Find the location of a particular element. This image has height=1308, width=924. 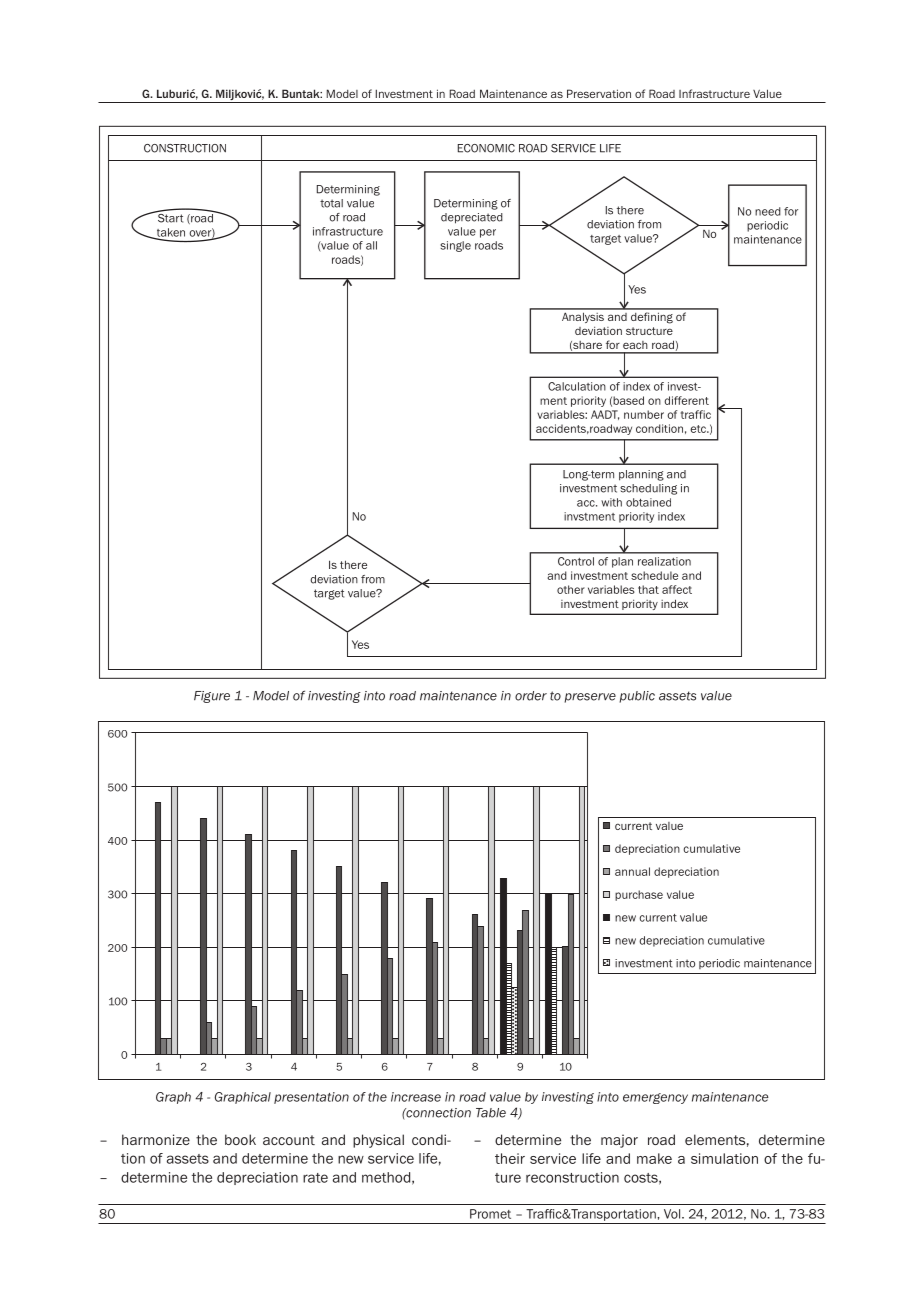

public is located at coordinates (637, 697).
